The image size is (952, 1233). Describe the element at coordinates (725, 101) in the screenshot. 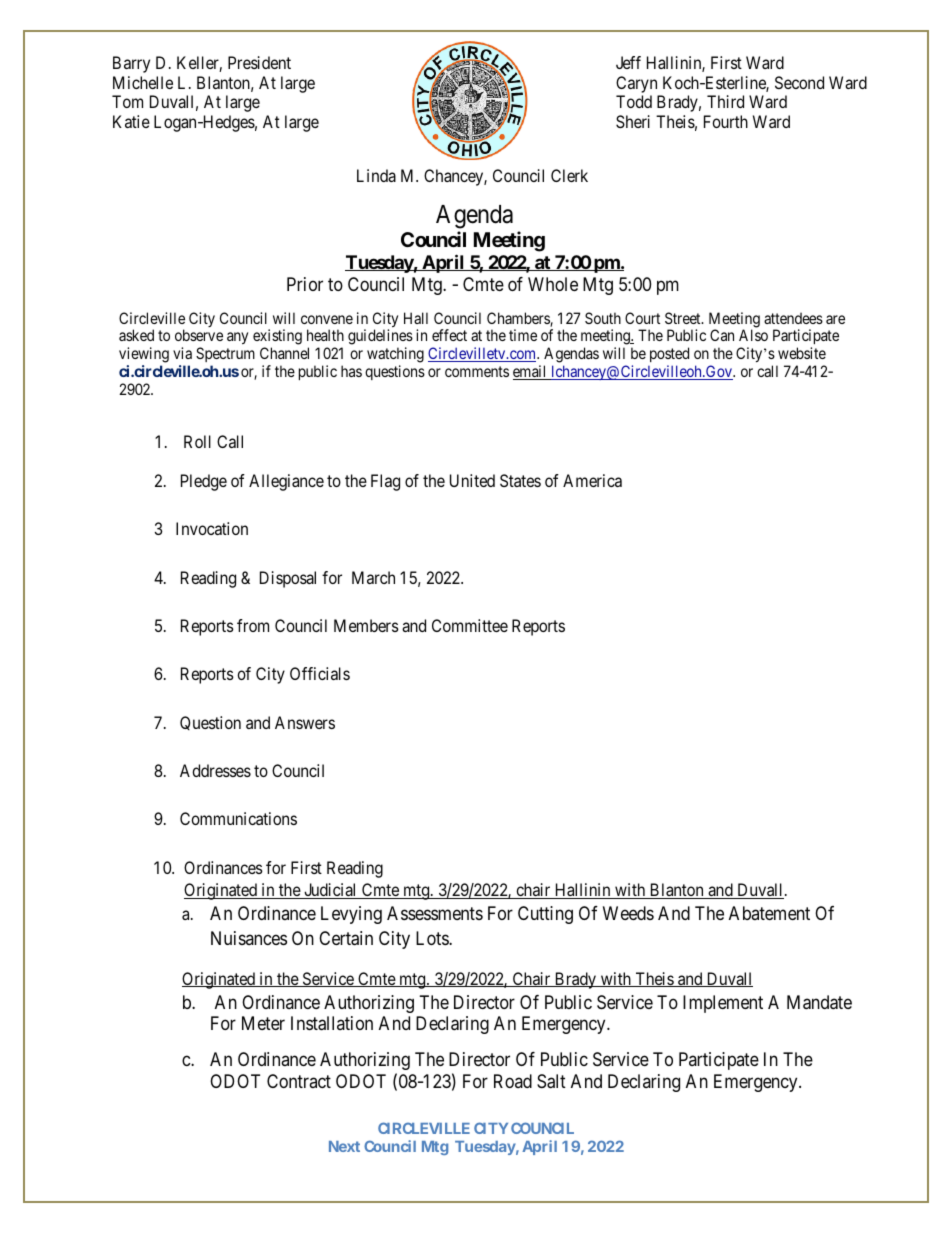

I see `Third` at that location.
